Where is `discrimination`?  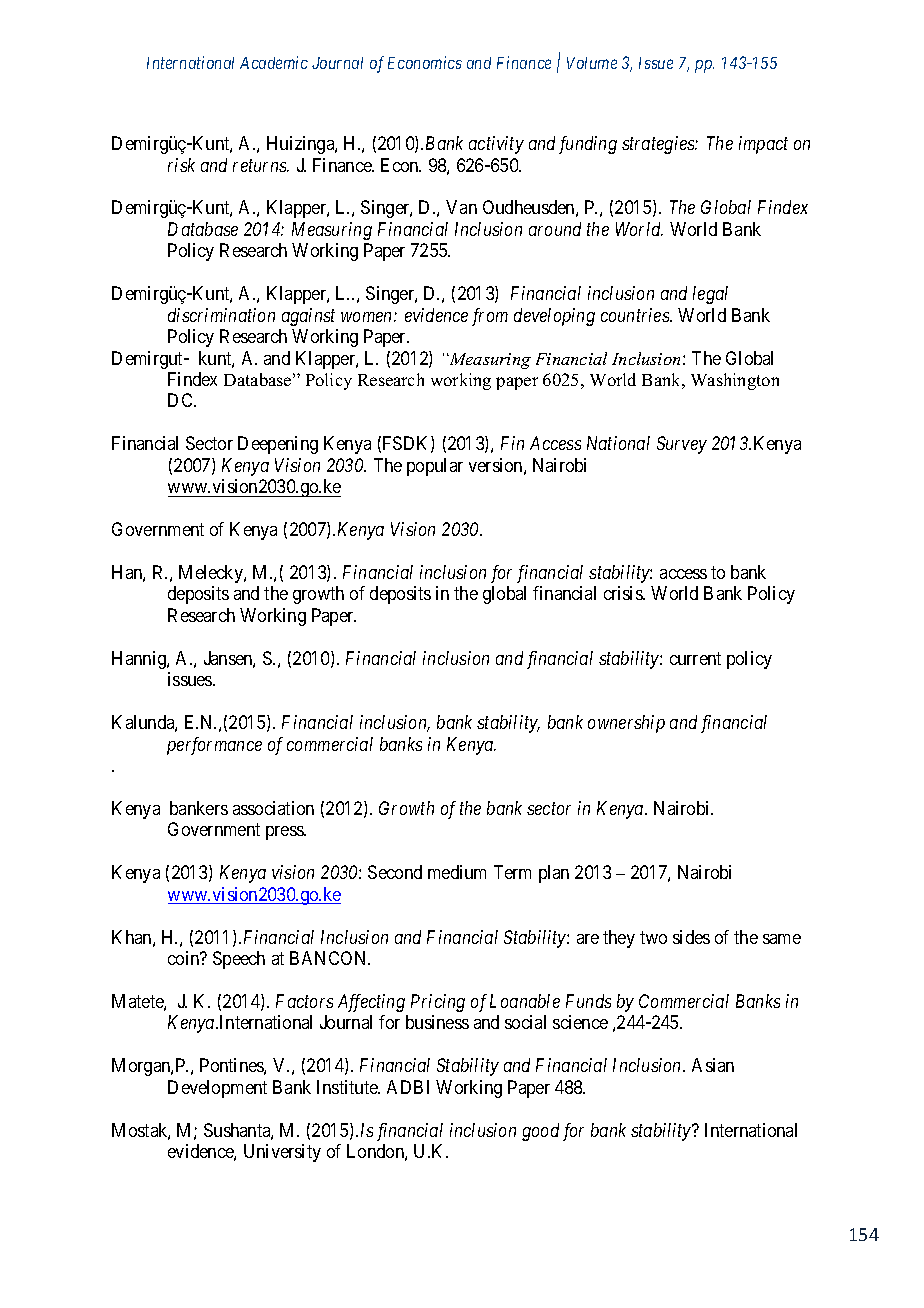
discrimination is located at coordinates (221, 315).
